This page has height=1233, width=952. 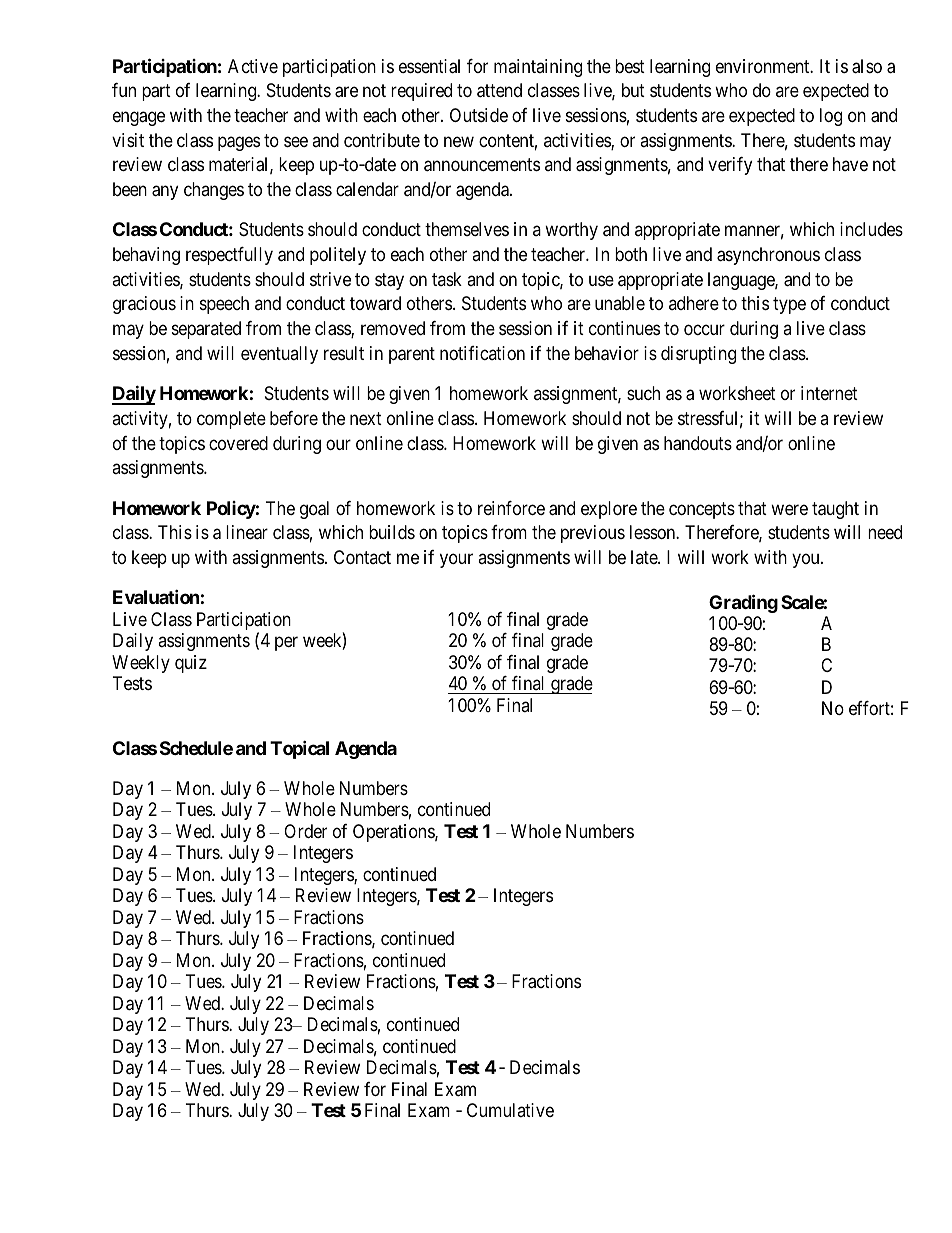 What do you see at coordinates (499, 90) in the page?
I see `attend` at bounding box center [499, 90].
